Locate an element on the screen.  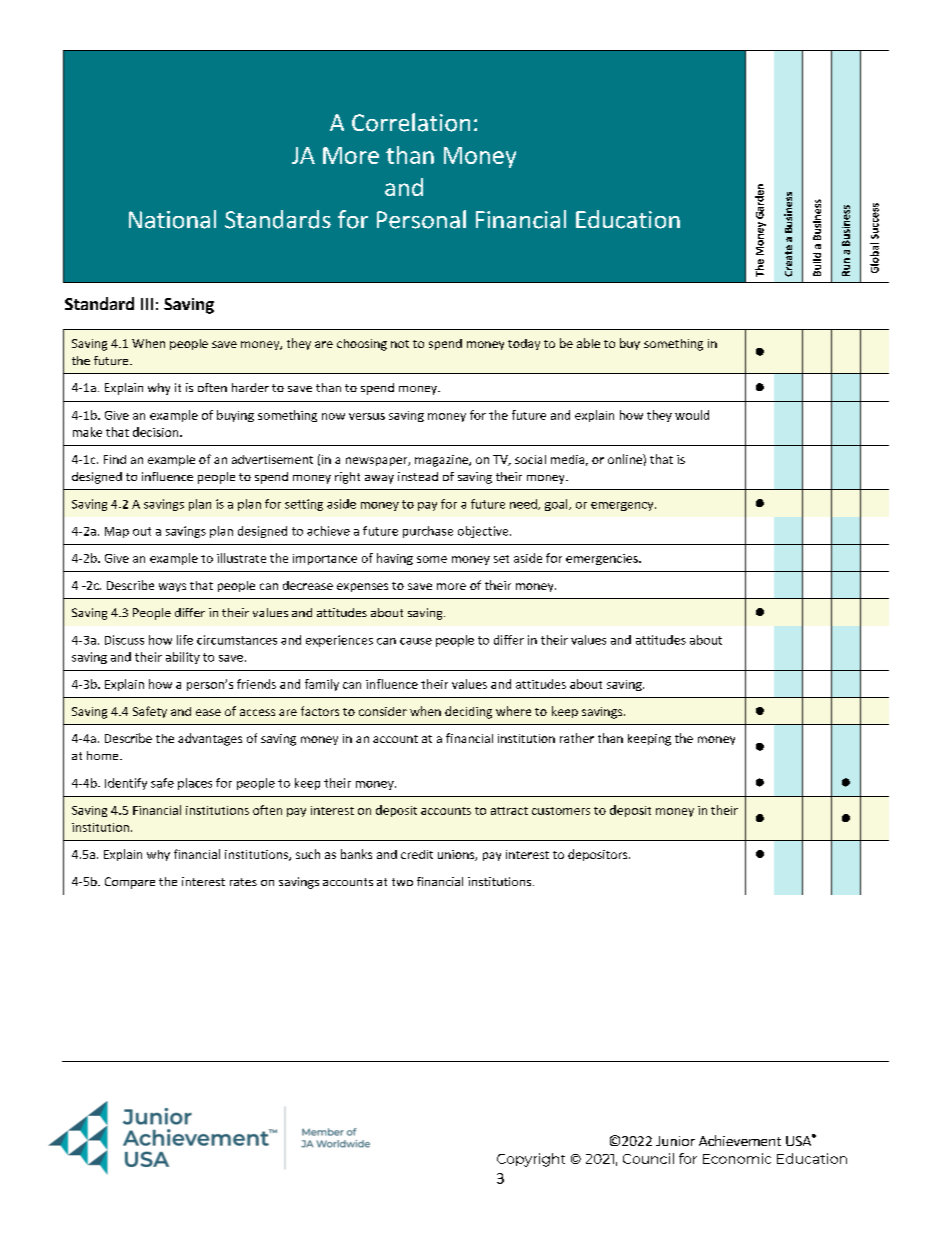
cause is located at coordinates (416, 641).
